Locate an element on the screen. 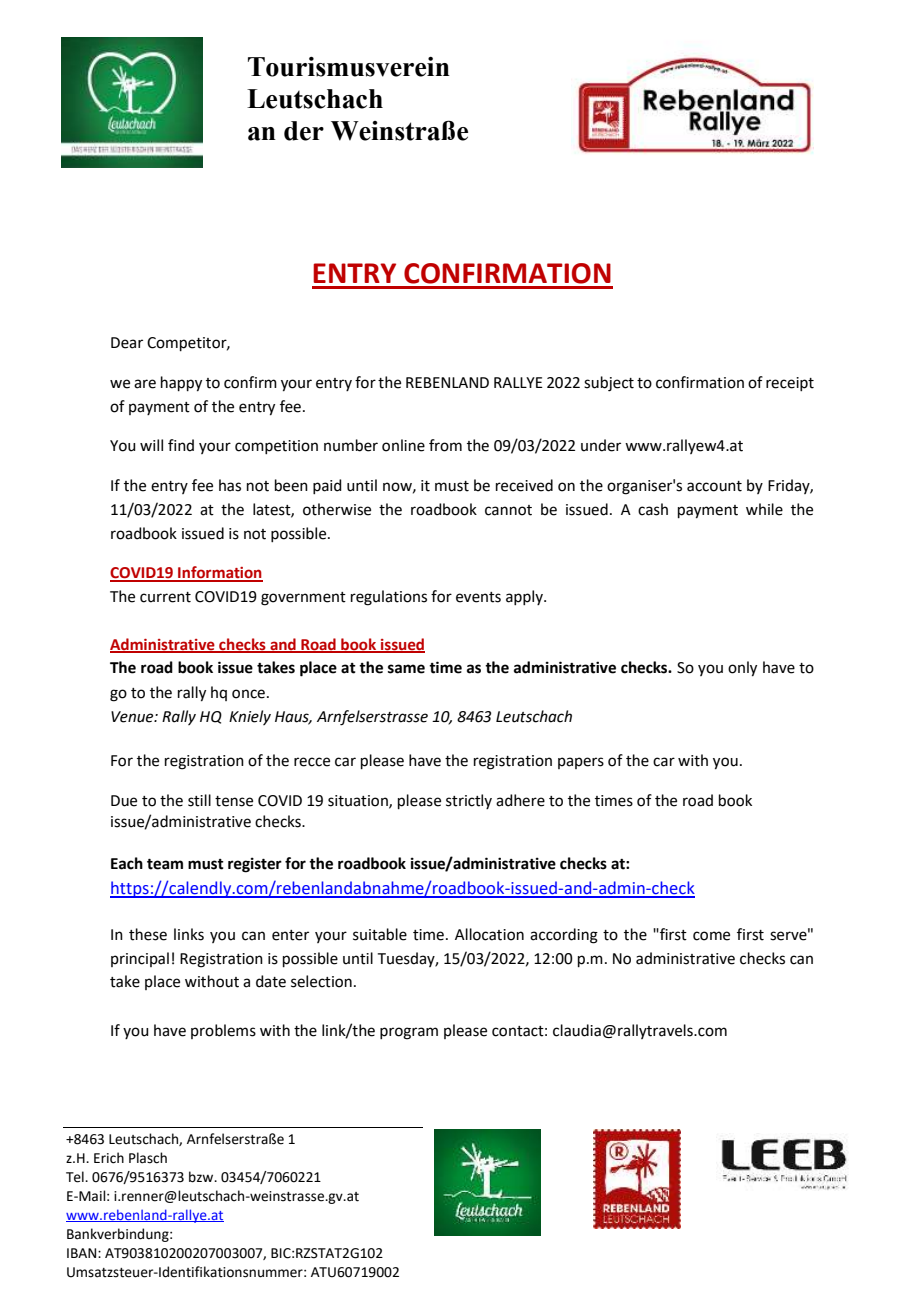 This screenshot has width=924, height=1308. receipt is located at coordinates (790, 384).
